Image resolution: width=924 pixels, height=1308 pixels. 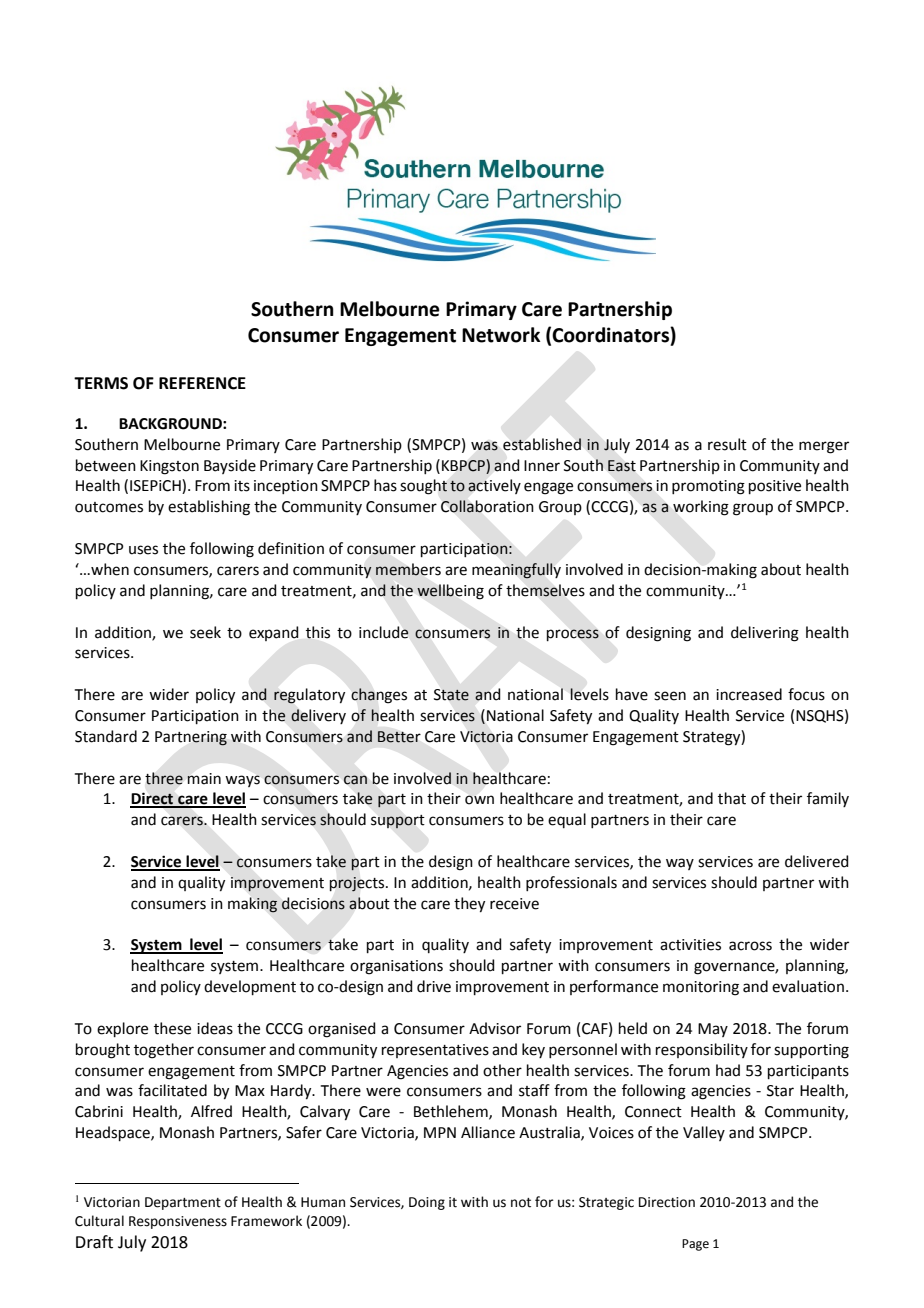 I want to click on Responsiveness, so click(x=178, y=1222).
